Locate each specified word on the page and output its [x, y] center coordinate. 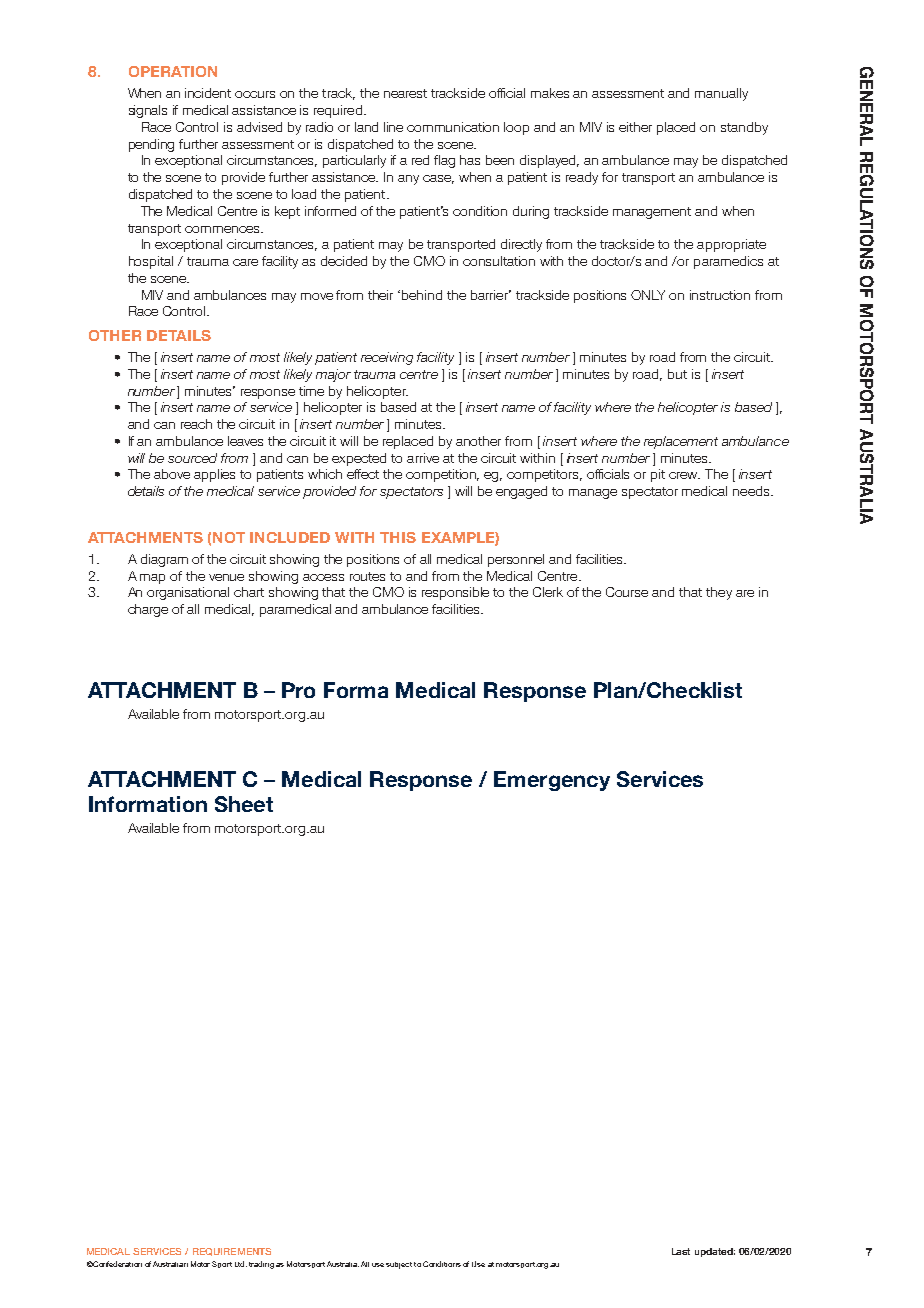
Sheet [244, 804]
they [719, 593]
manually [721, 94]
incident [208, 93]
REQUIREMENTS [232, 1252]
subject [399, 1265]
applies [214, 475]
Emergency [552, 781]
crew [684, 475]
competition [442, 475]
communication [453, 127]
